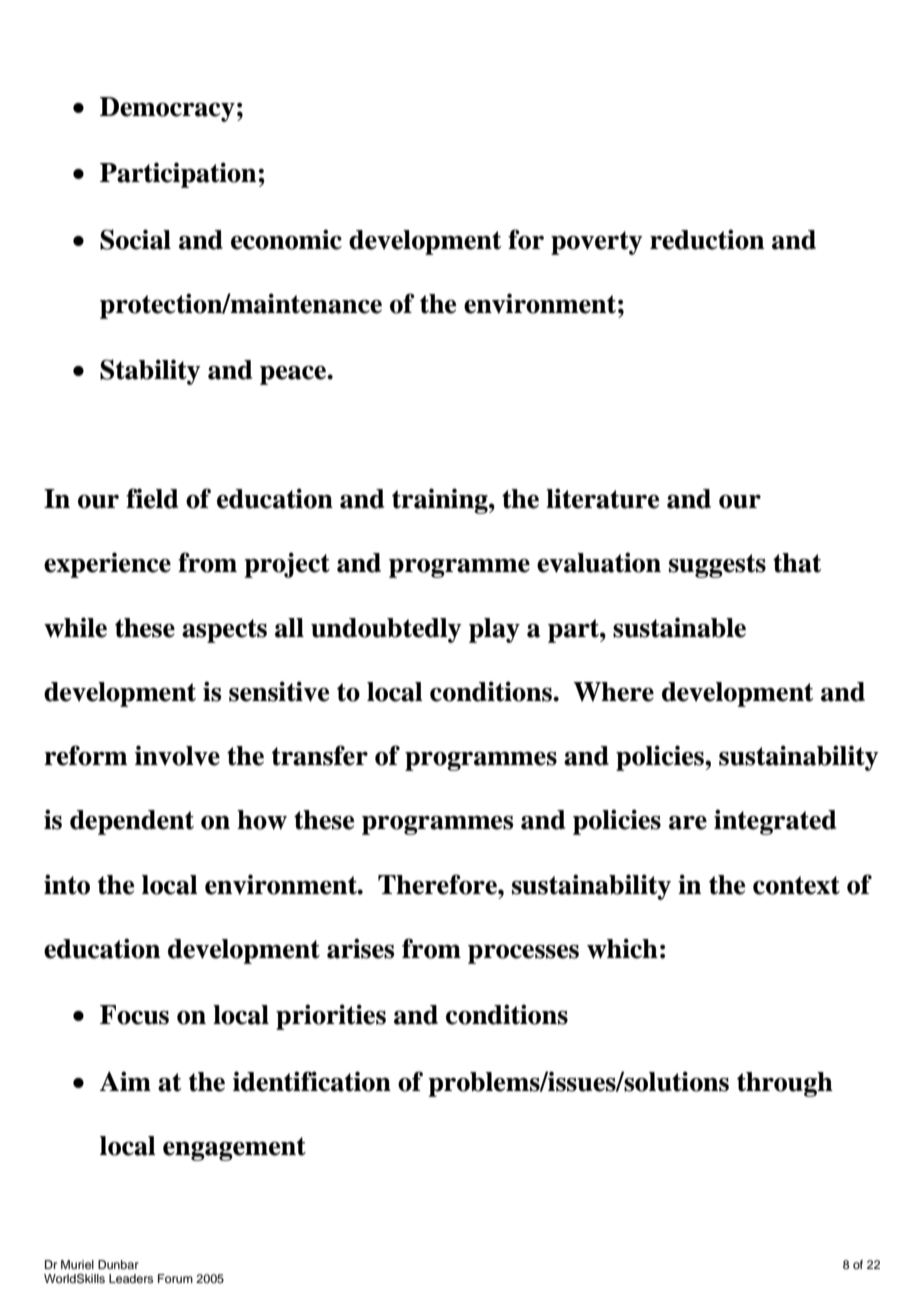  Describe the element at coordinates (785, 1084) in the document. I see `through` at that location.
